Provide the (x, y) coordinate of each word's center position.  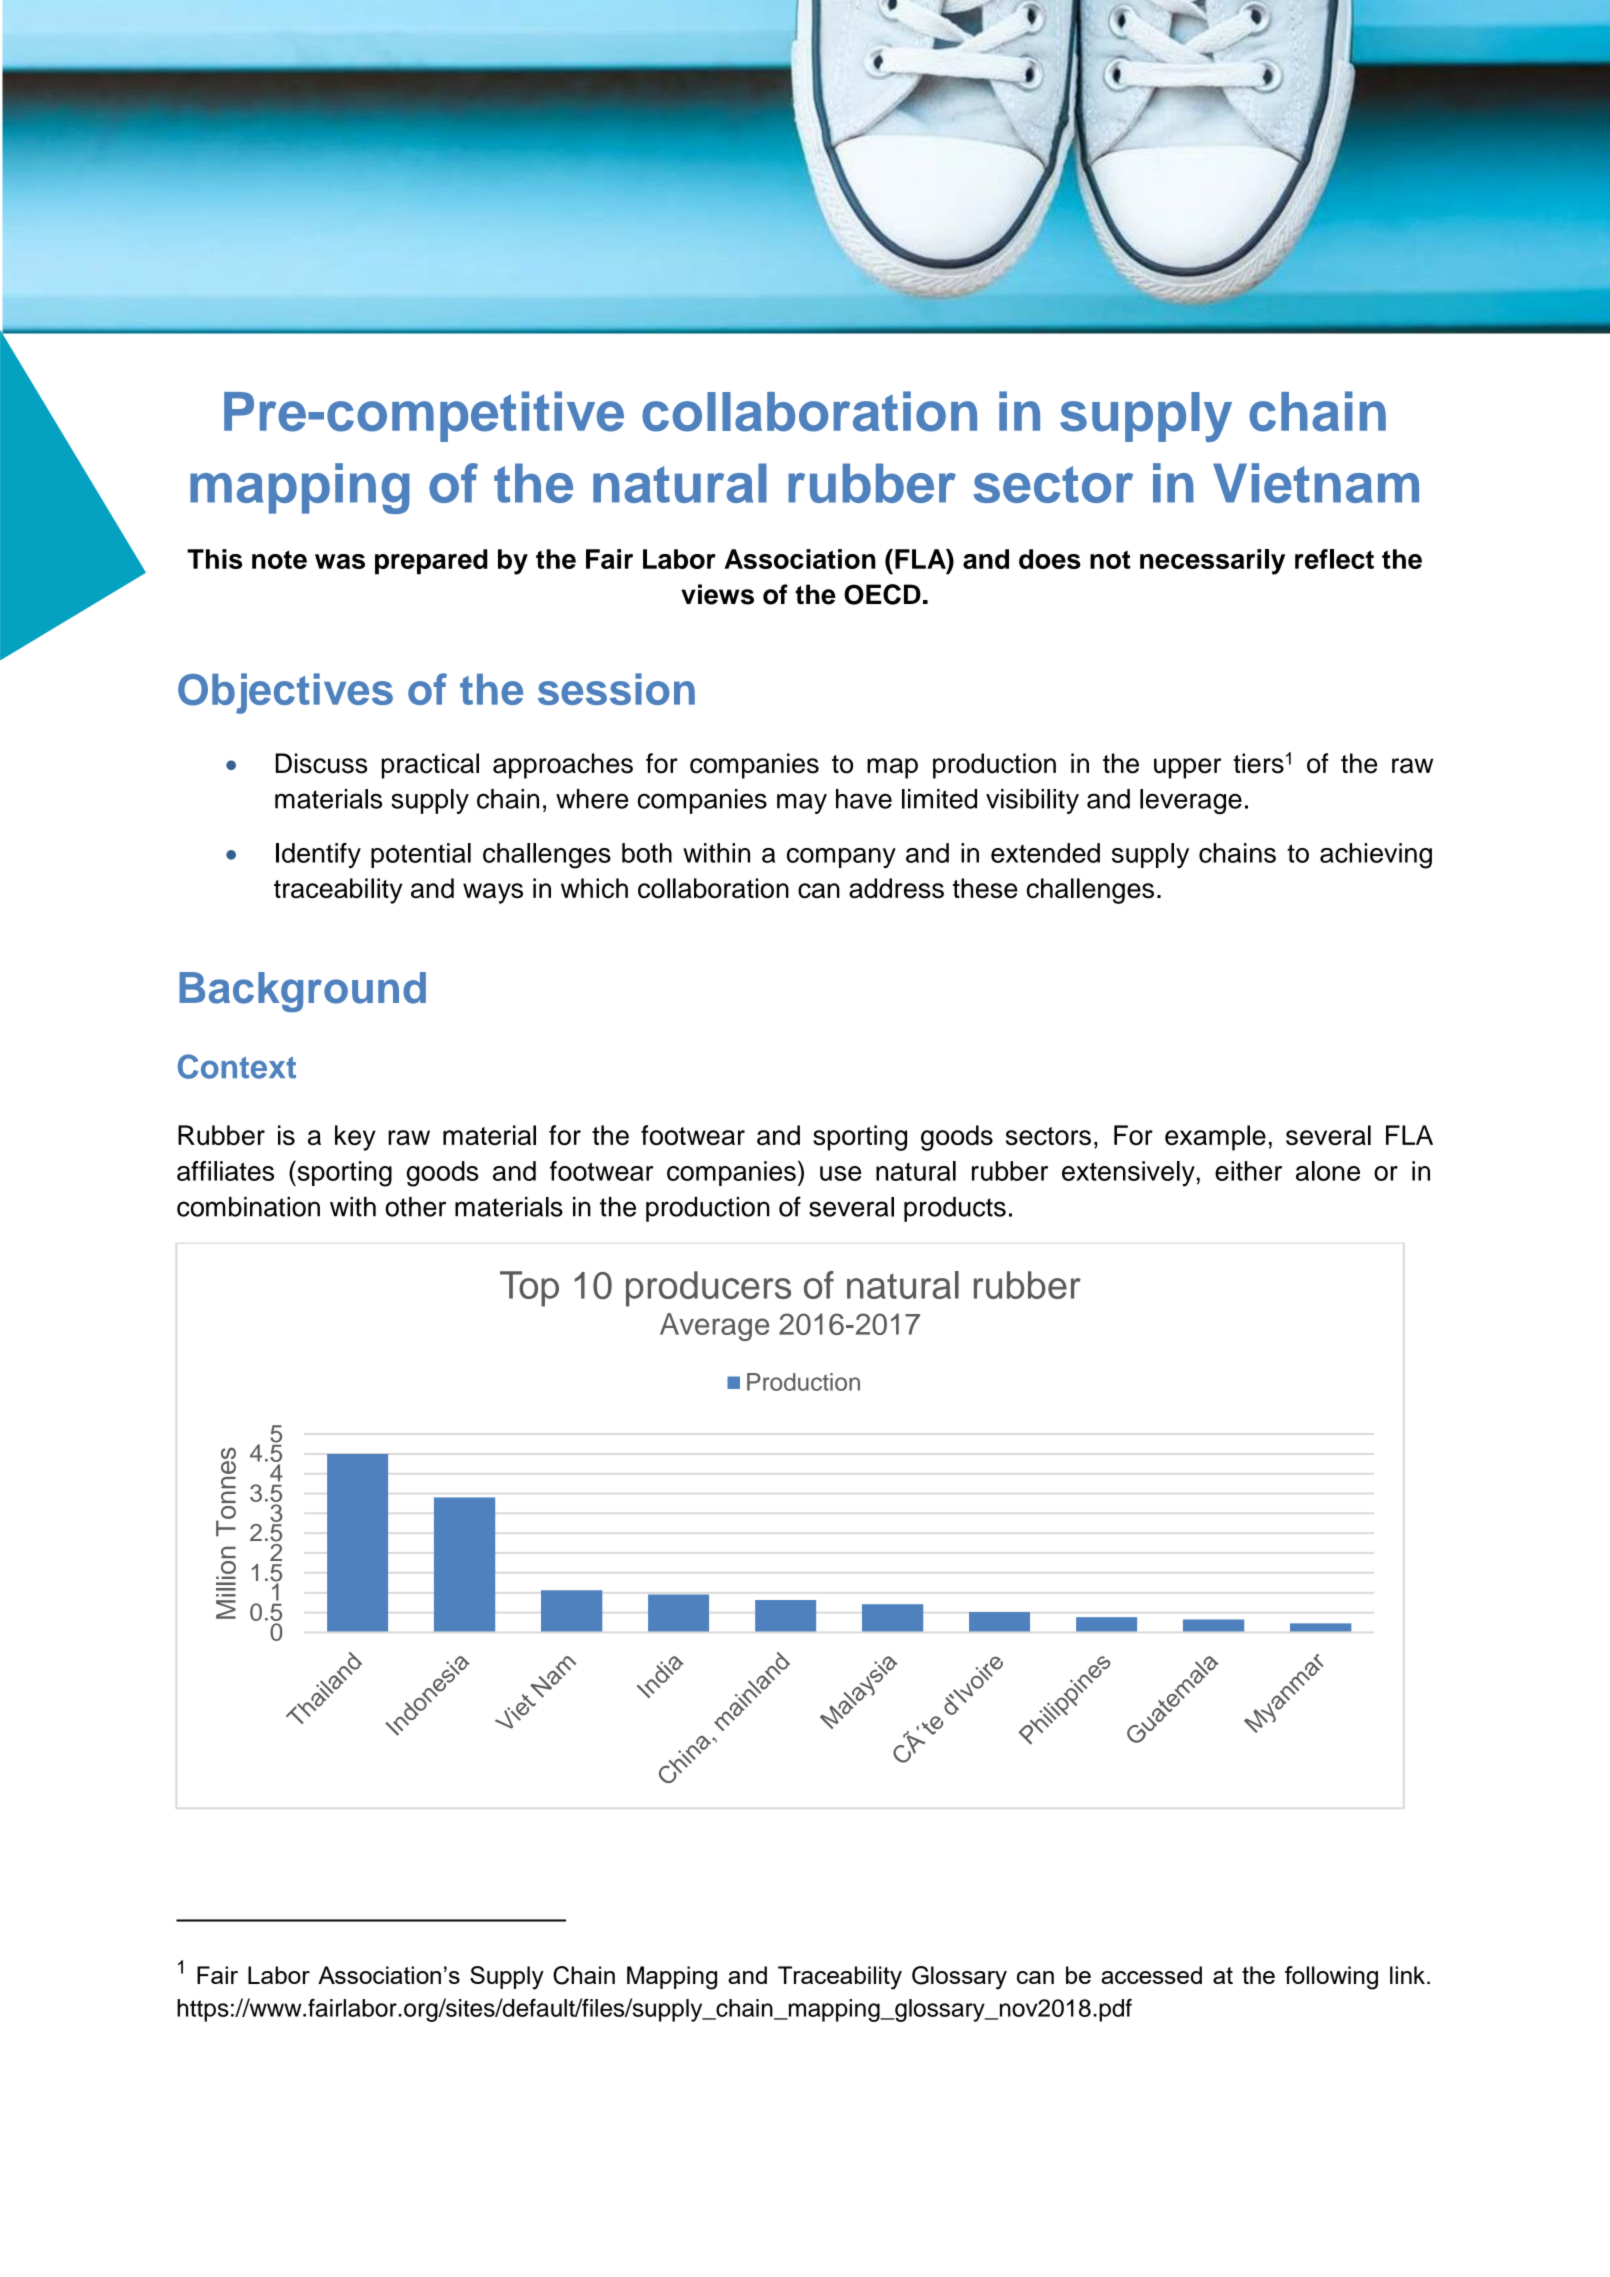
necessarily (1212, 562)
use (840, 1173)
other (415, 1207)
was (340, 561)
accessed (1151, 1975)
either (1248, 1171)
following (1331, 1978)
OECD (882, 594)
